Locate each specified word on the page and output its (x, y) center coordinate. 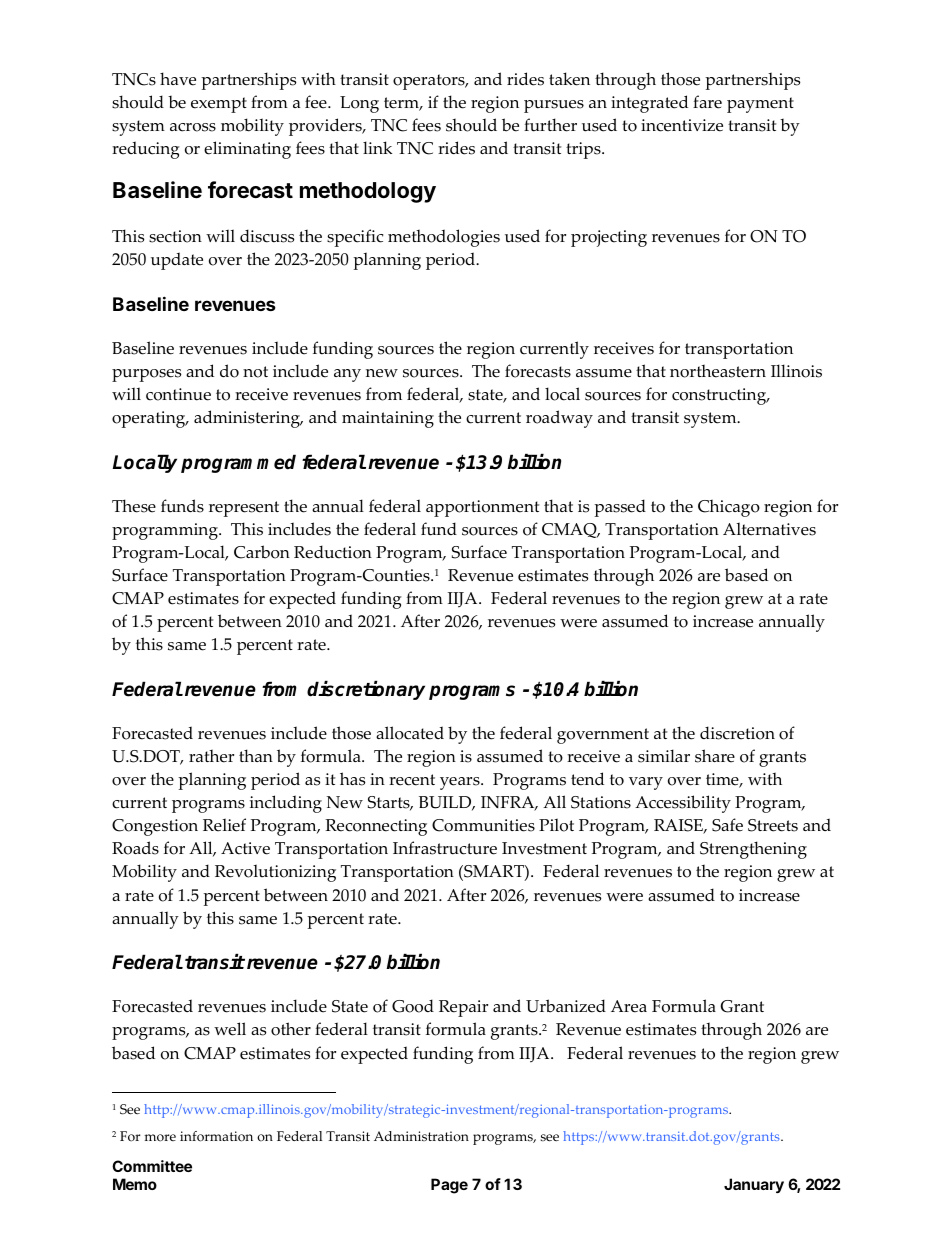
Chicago (729, 508)
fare (707, 102)
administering (248, 419)
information (216, 1136)
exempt (219, 105)
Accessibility (683, 804)
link (377, 147)
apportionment (482, 508)
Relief (224, 825)
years (461, 783)
